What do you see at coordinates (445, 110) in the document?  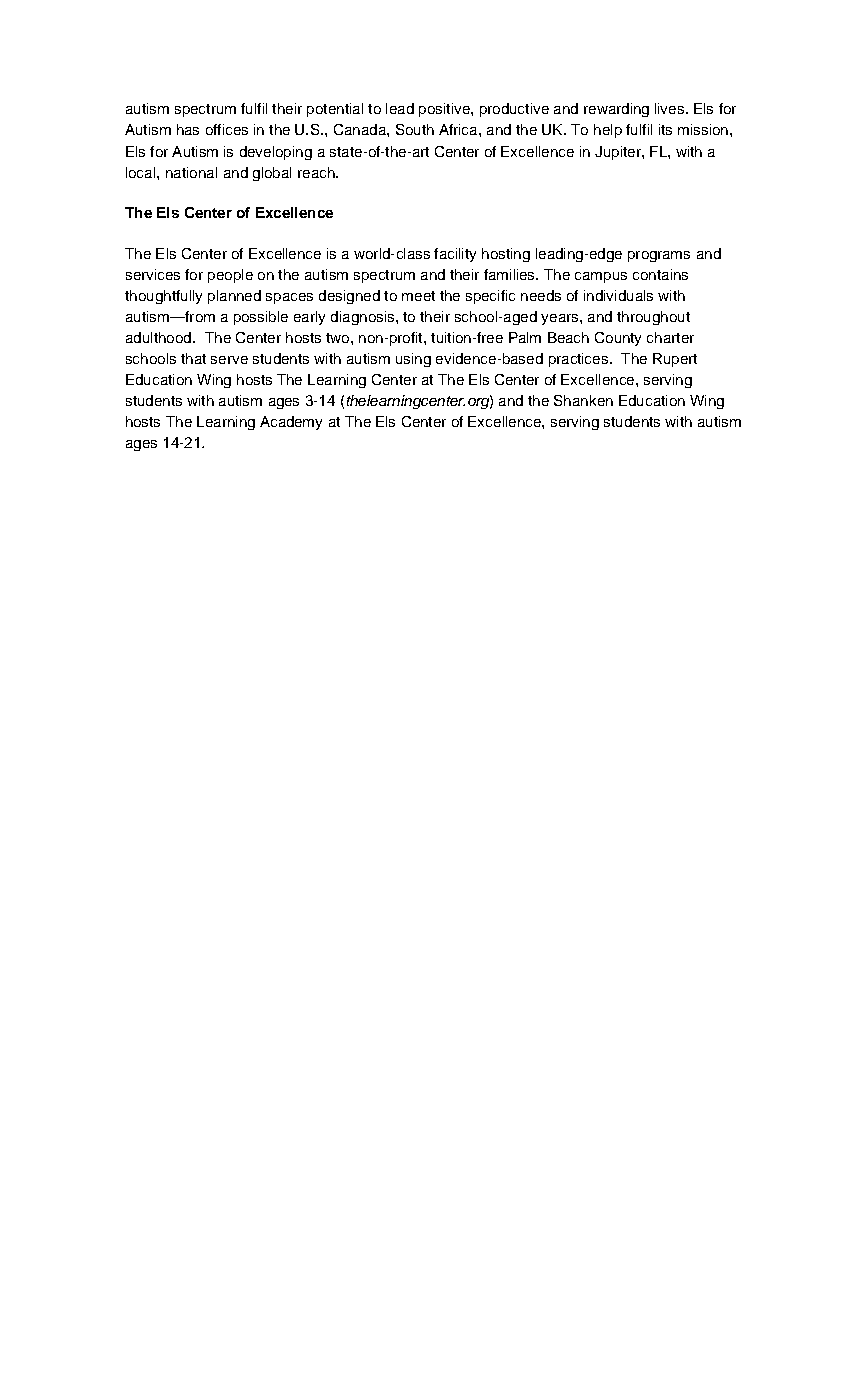 I see `positive` at bounding box center [445, 110].
